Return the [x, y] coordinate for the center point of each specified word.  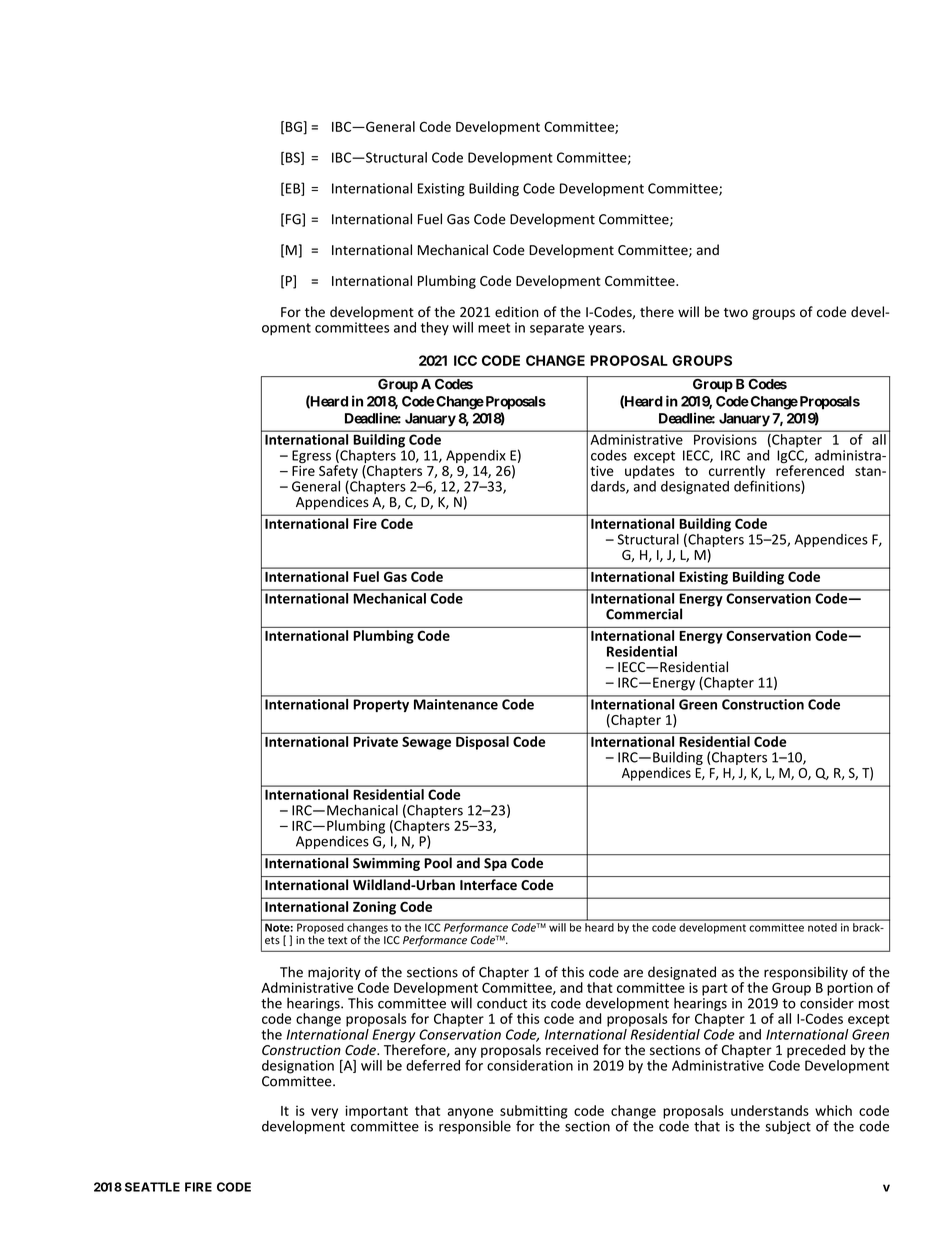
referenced [810, 469]
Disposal [482, 743]
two [736, 312]
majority [334, 973]
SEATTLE [152, 1187]
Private [376, 741]
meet [494, 328]
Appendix [476, 456]
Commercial [644, 614]
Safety [338, 473]
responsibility [806, 973]
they [435, 329]
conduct [502, 1003]
